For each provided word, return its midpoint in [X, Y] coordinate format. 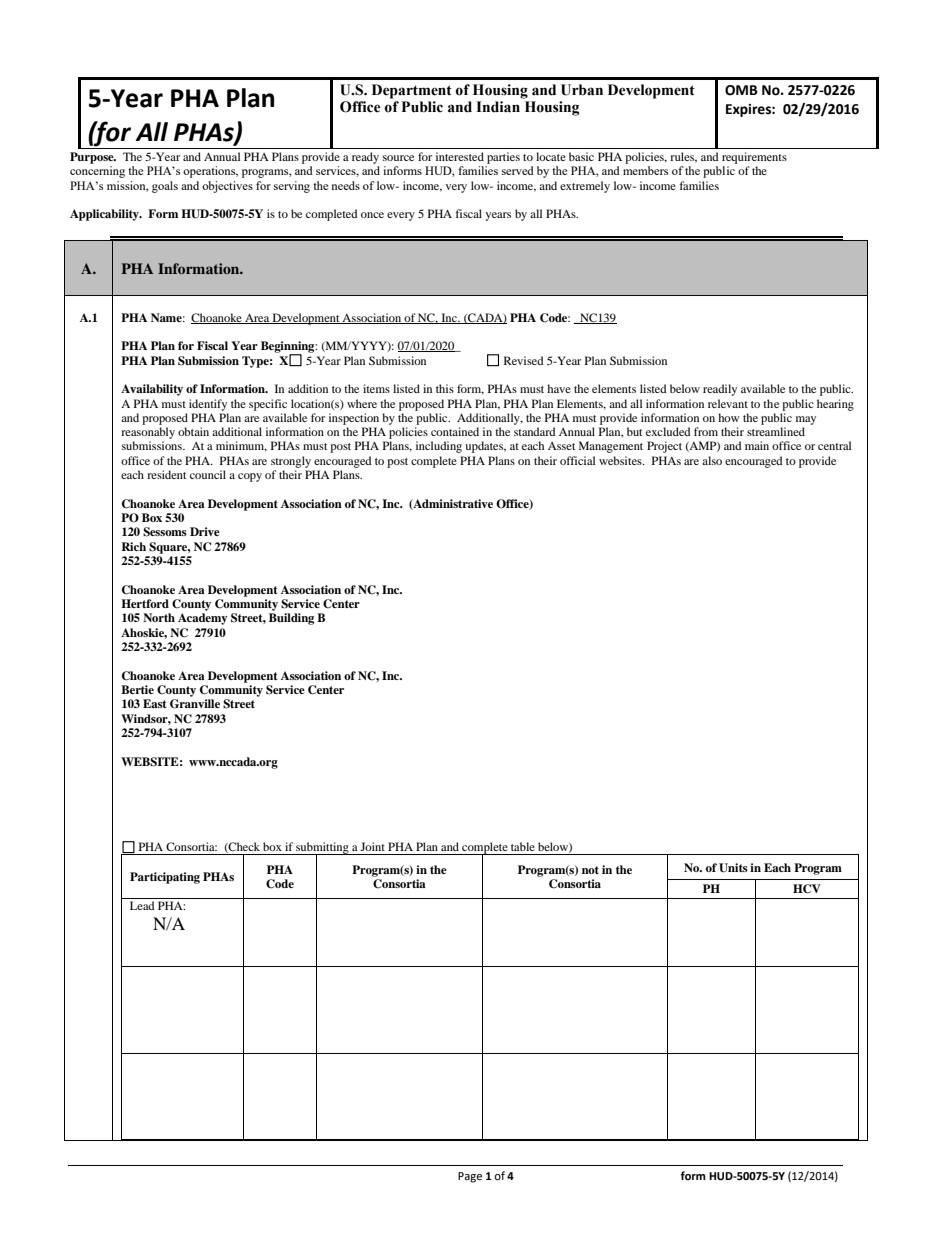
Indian [498, 107]
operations [210, 172]
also [712, 460]
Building [291, 619]
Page [470, 1177]
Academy [203, 619]
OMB [741, 90]
